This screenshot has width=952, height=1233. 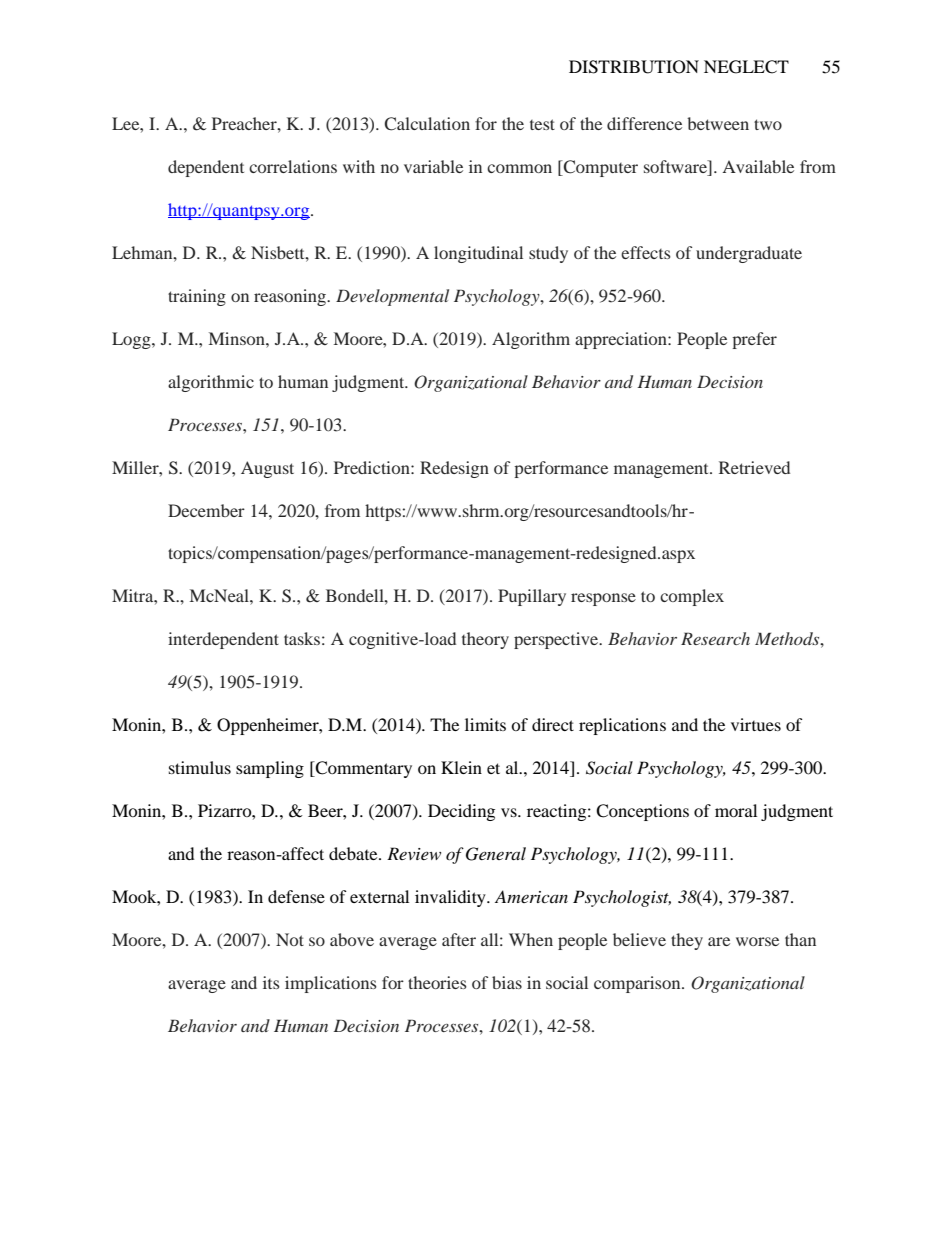 I want to click on Preacher, so click(x=245, y=123).
